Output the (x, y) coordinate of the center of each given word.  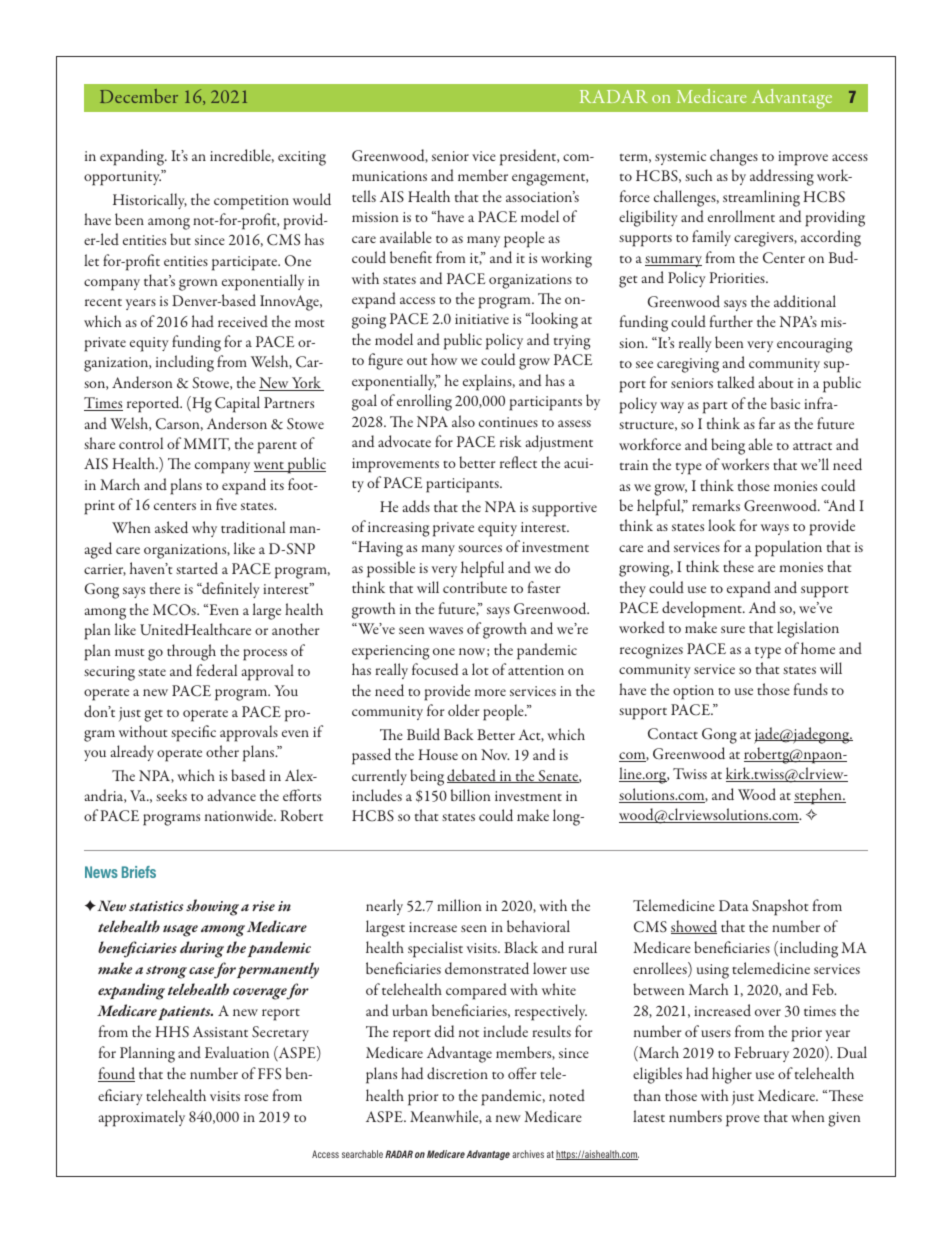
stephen (819, 796)
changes (734, 157)
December (139, 96)
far (767, 423)
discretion (457, 1073)
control (141, 443)
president (529, 157)
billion (471, 795)
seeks (171, 795)
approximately (141, 1118)
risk (510, 441)
